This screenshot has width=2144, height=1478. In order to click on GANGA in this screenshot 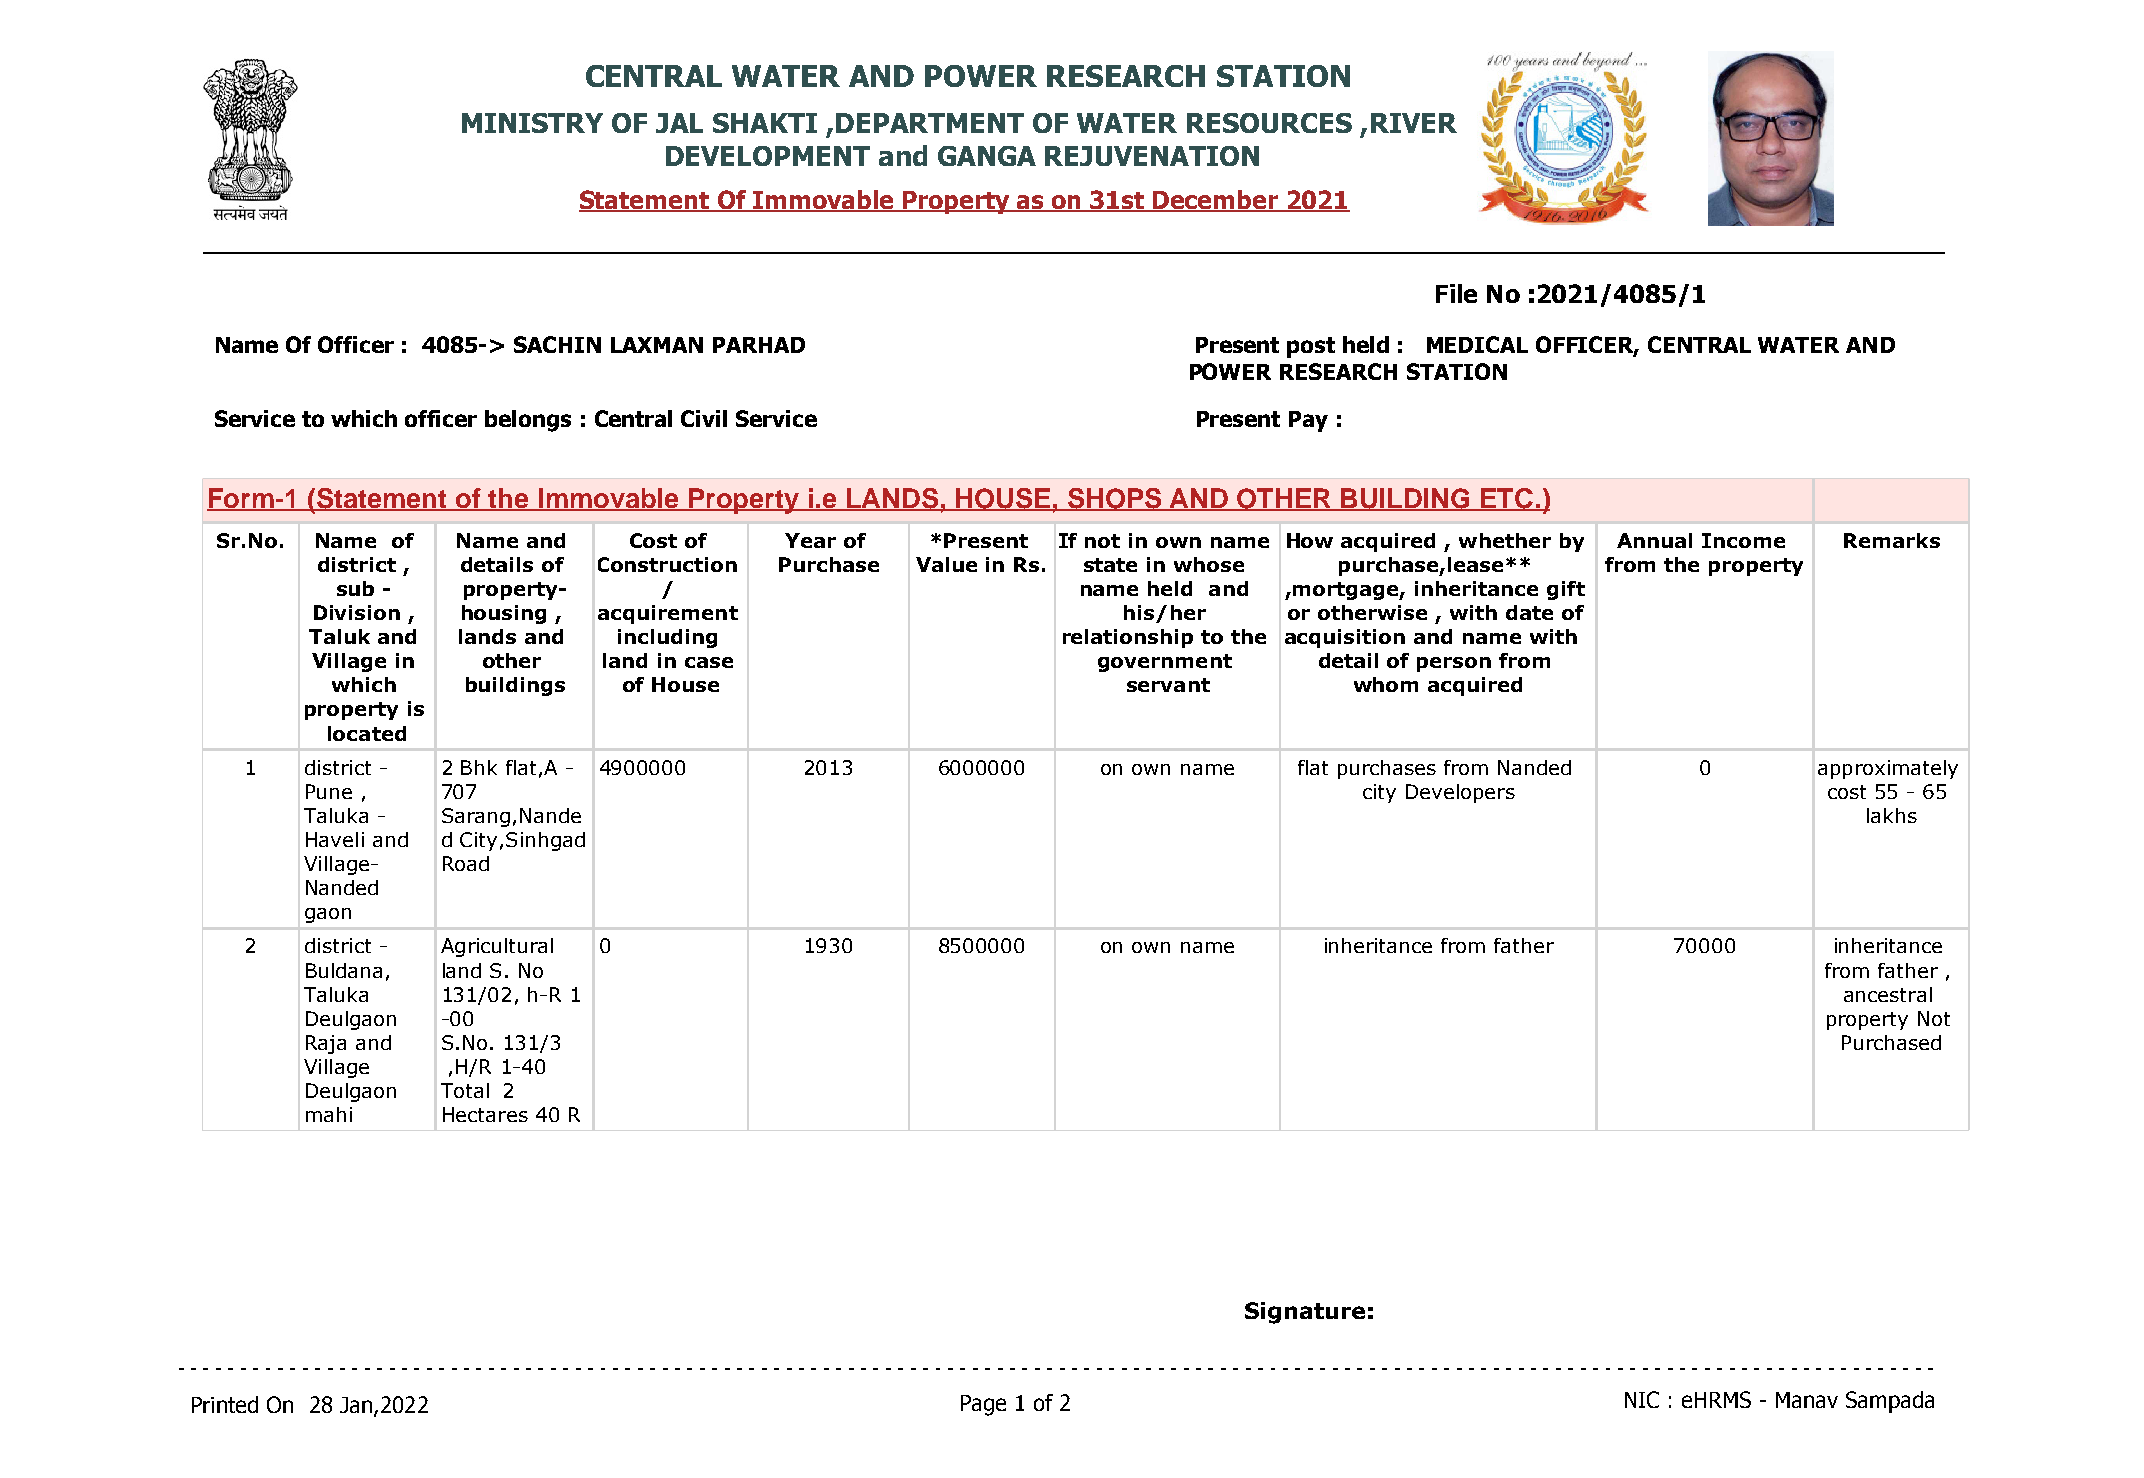, I will do `click(987, 156)`.
